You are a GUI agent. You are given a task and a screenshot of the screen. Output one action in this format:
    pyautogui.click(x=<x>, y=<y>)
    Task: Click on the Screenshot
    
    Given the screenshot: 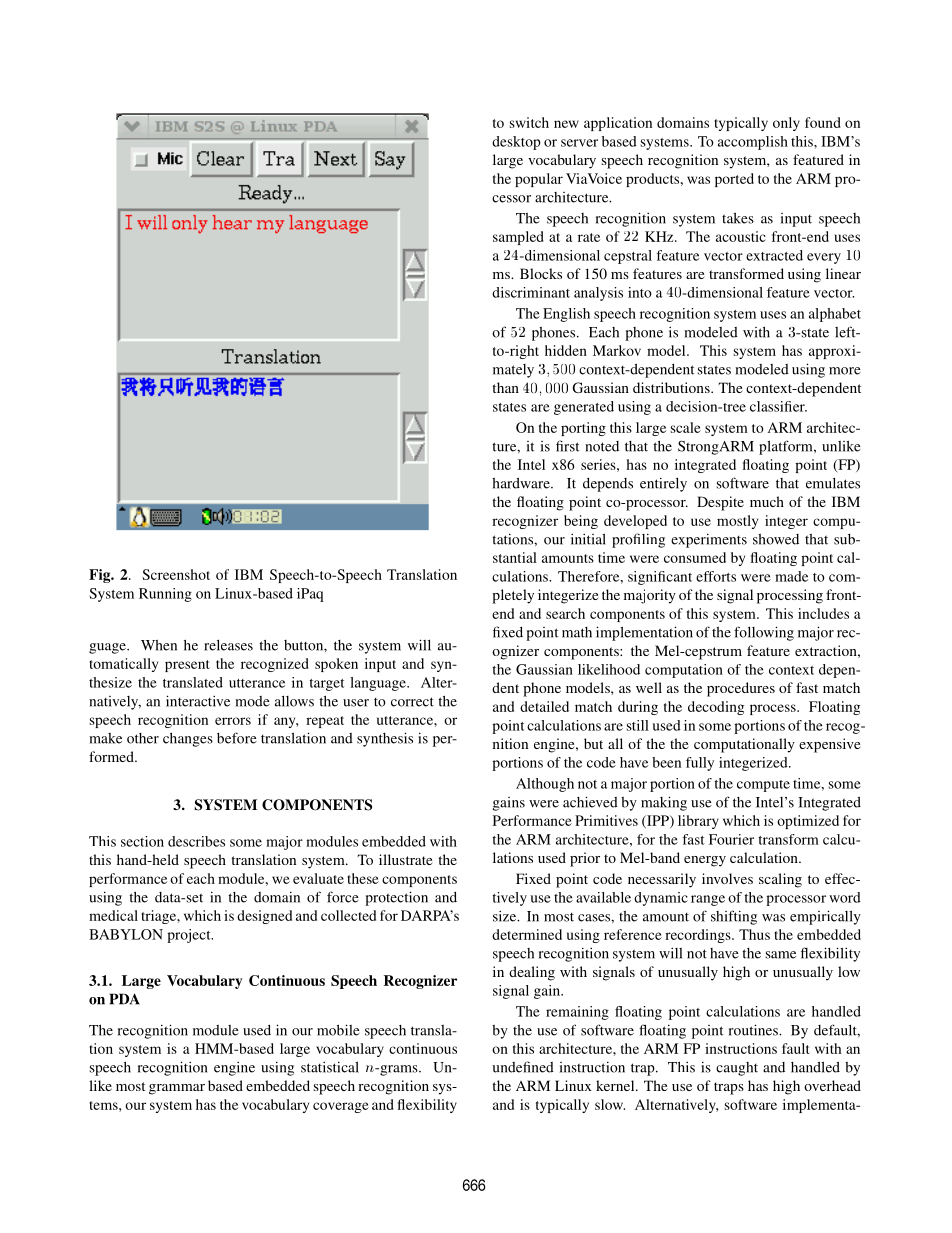 What is the action you would take?
    pyautogui.click(x=176, y=574)
